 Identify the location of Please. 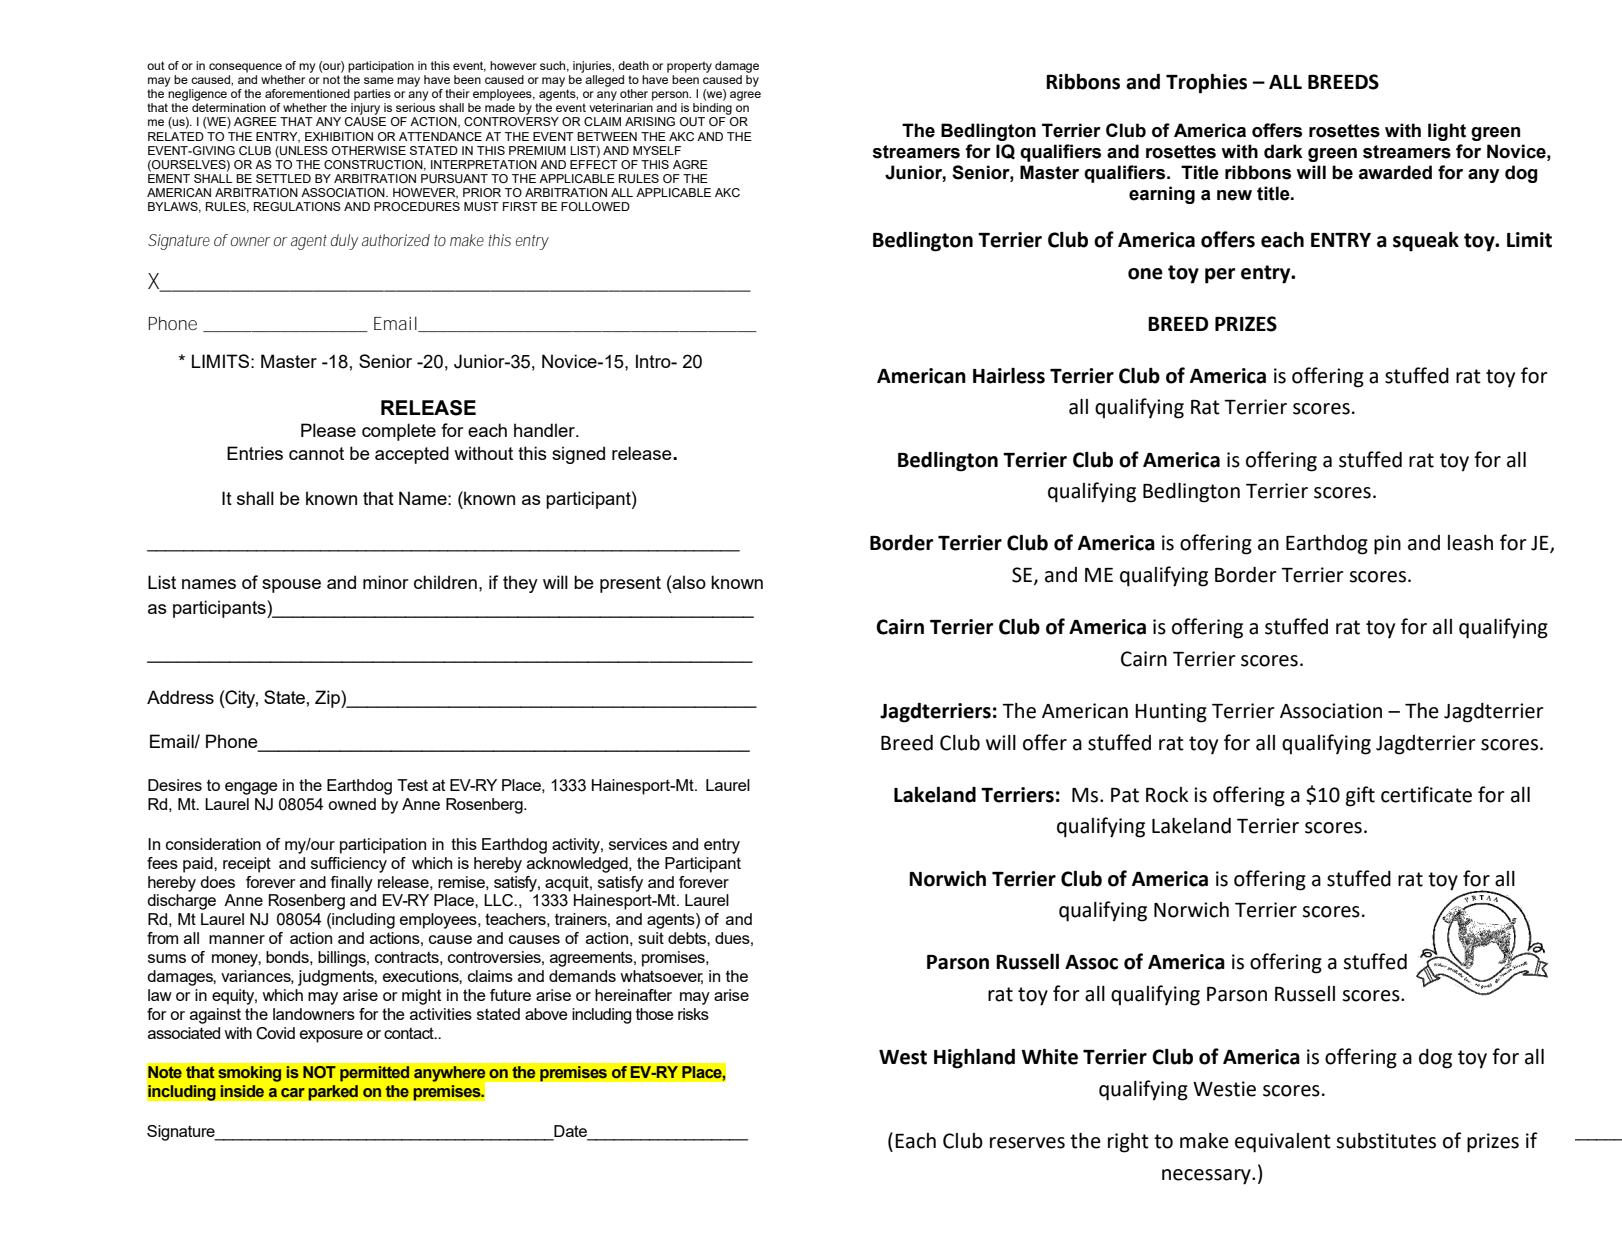
(328, 430).
